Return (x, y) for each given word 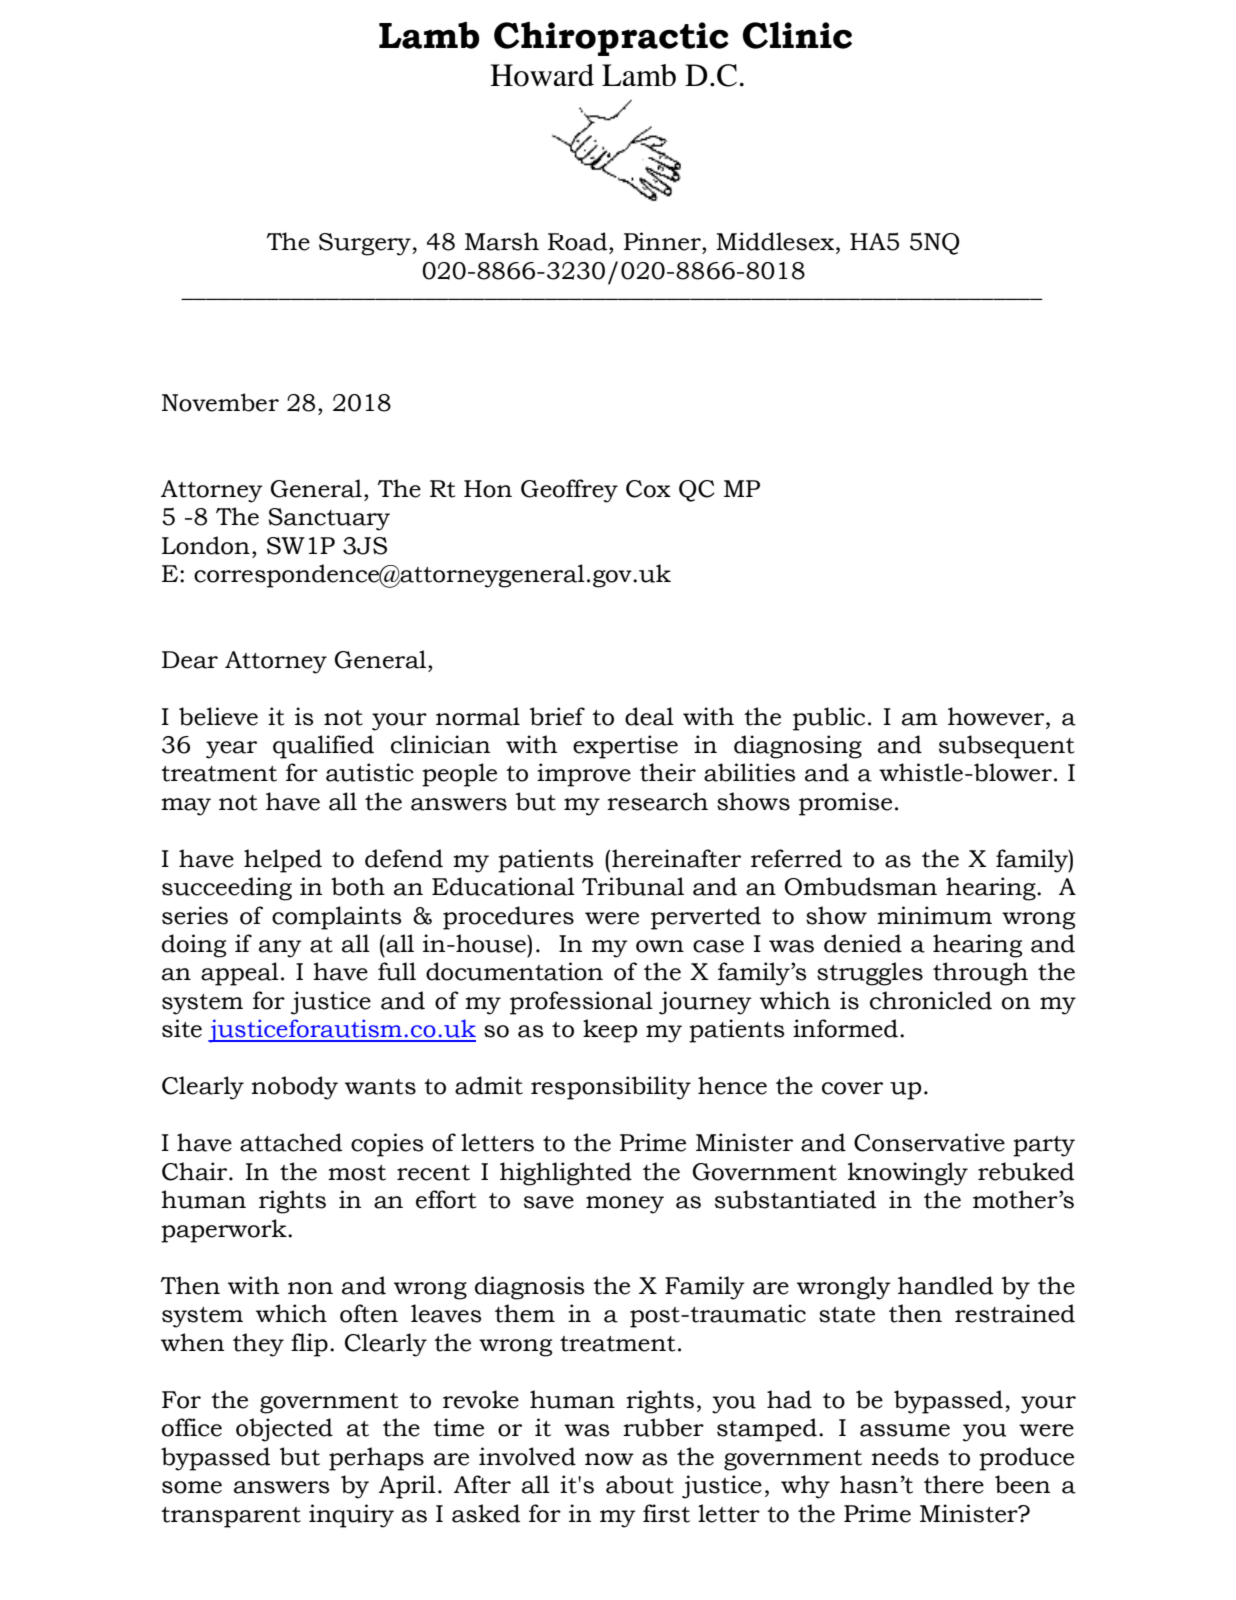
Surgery (366, 244)
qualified (323, 747)
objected (284, 1430)
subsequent (1007, 747)
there (954, 1484)
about (640, 1484)
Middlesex (776, 242)
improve (584, 775)
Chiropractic (611, 39)
